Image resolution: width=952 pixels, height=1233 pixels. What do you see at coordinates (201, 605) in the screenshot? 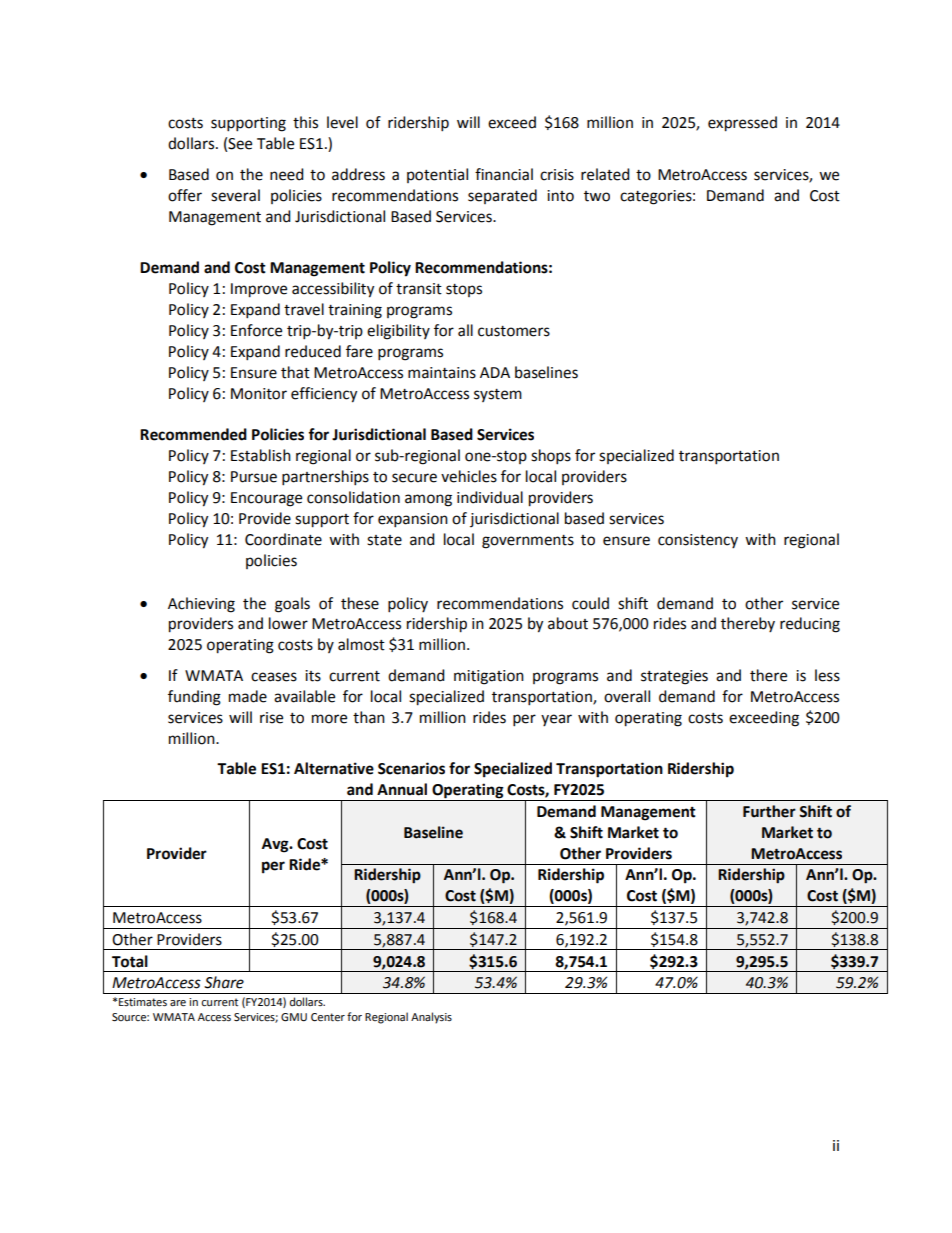
I see `Achieving` at bounding box center [201, 605].
